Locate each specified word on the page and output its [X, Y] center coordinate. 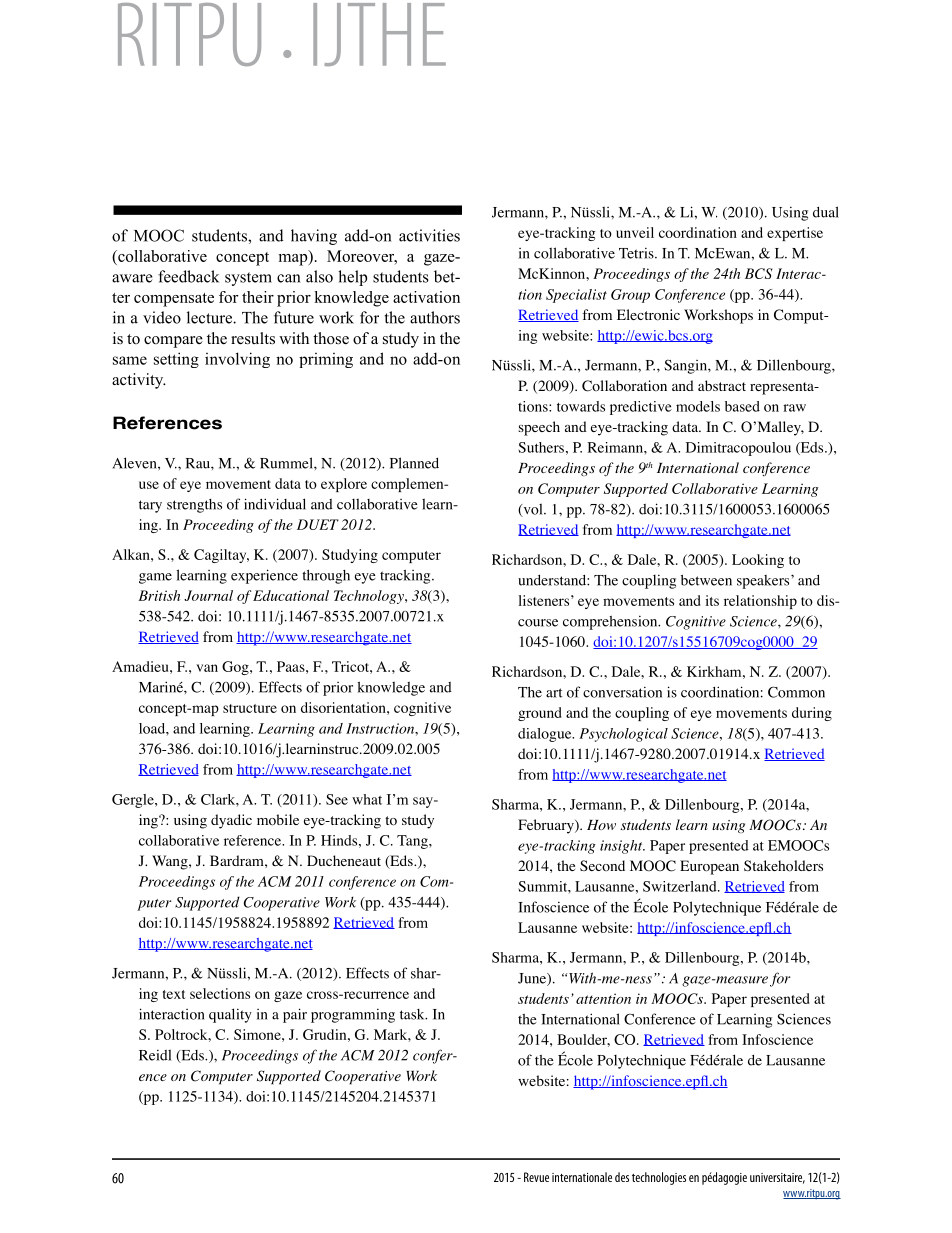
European [709, 867]
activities [429, 235]
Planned [414, 463]
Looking [758, 561]
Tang [413, 842]
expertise [795, 234]
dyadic [231, 821]
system [248, 279]
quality [230, 1015]
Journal [208, 595]
